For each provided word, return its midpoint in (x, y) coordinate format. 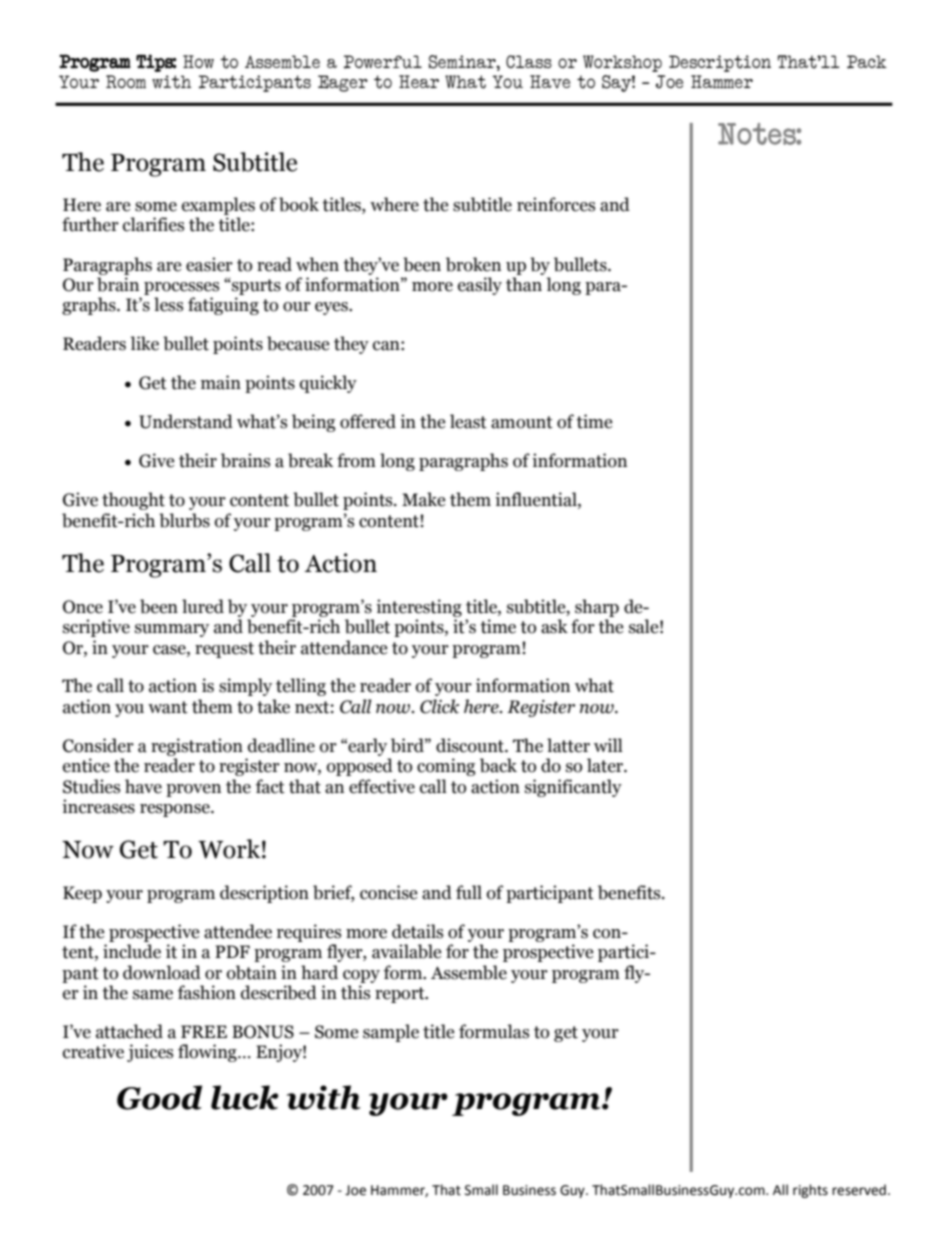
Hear (419, 81)
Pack (867, 62)
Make (423, 499)
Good (159, 1097)
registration (197, 747)
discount (471, 745)
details (417, 931)
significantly (573, 788)
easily (480, 286)
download (162, 972)
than (524, 284)
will (608, 745)
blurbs (184, 520)
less (168, 304)
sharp (597, 608)
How (198, 61)
